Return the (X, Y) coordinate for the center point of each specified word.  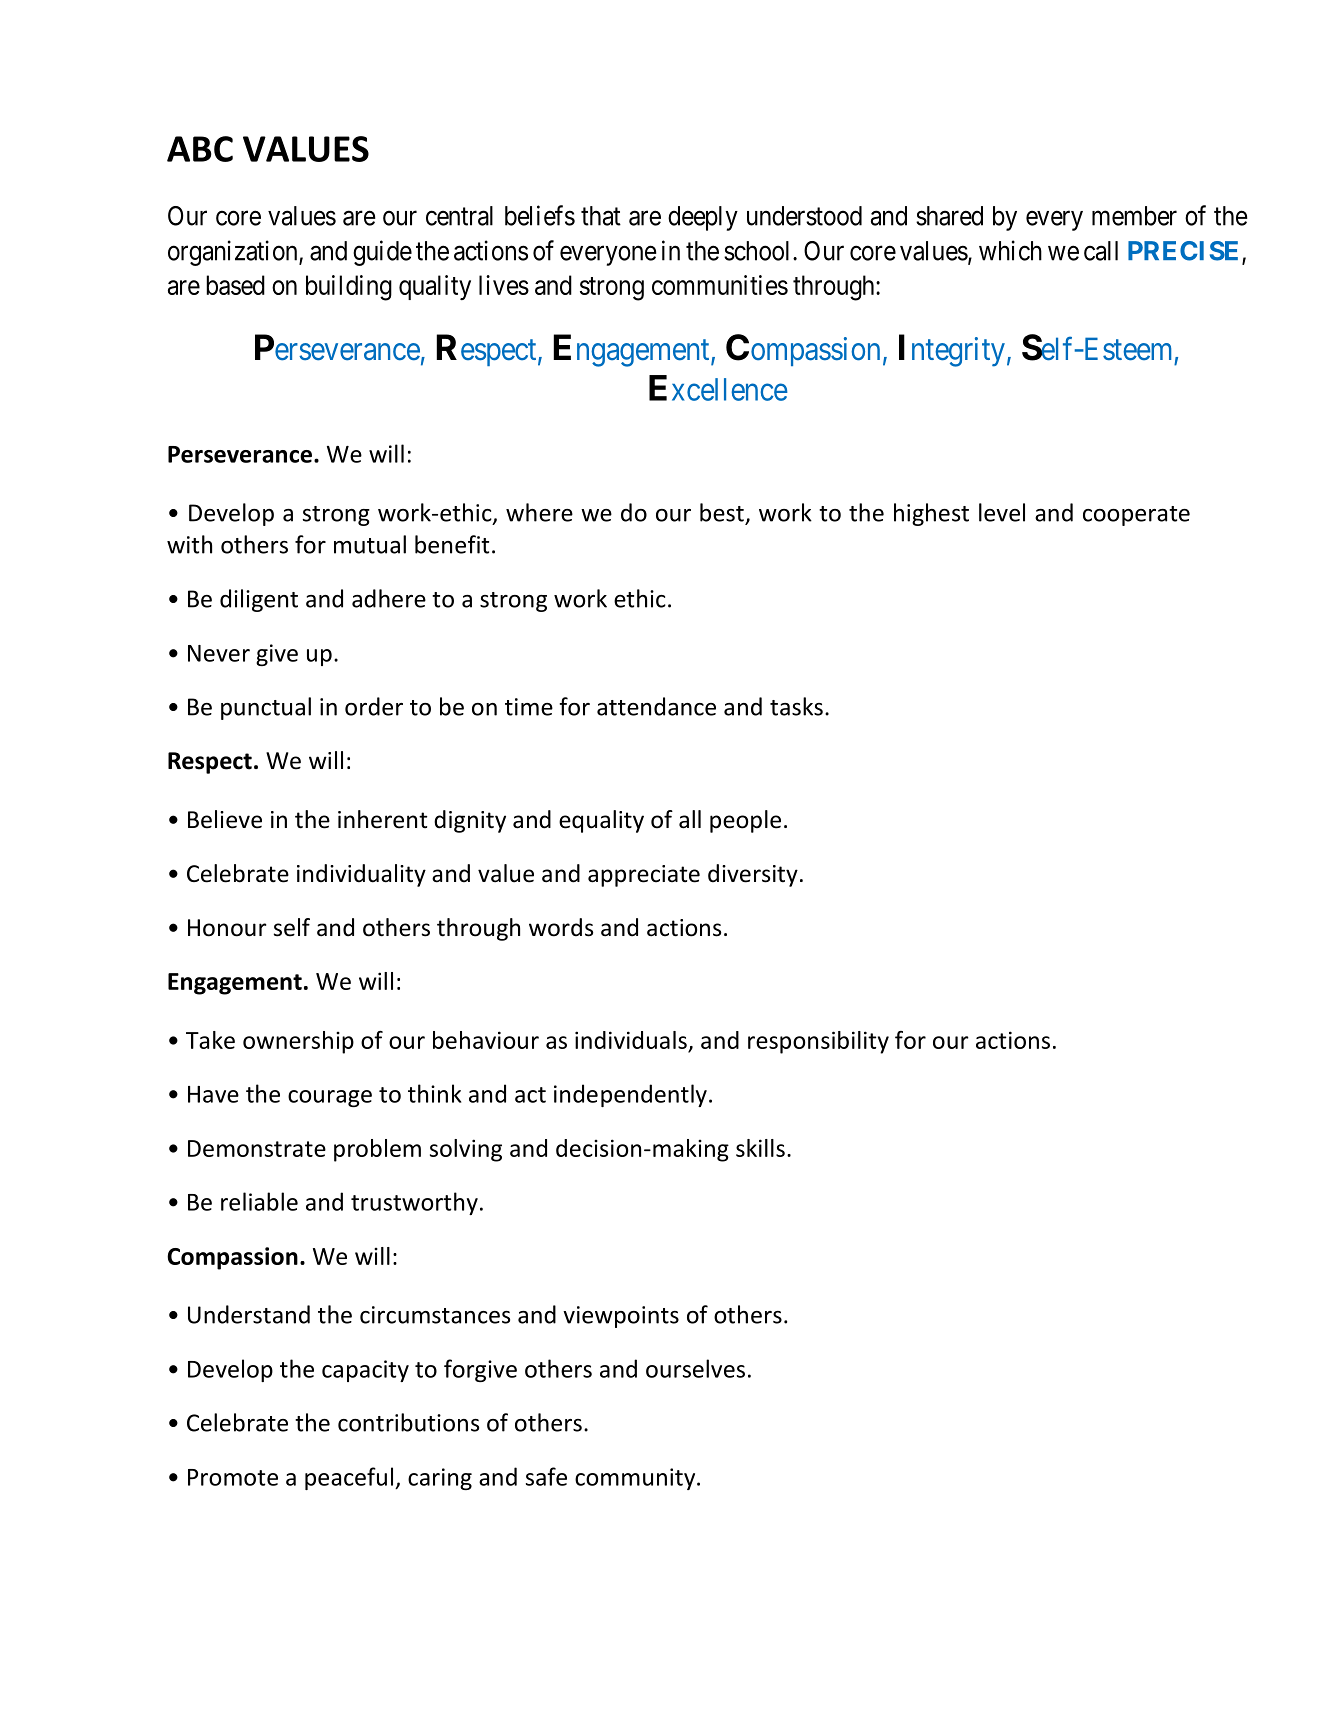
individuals (631, 1040)
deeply (703, 218)
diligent (259, 600)
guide (382, 253)
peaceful (350, 1478)
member (1134, 216)
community (636, 1479)
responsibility (818, 1042)
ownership (298, 1042)
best (722, 512)
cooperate (1136, 516)
